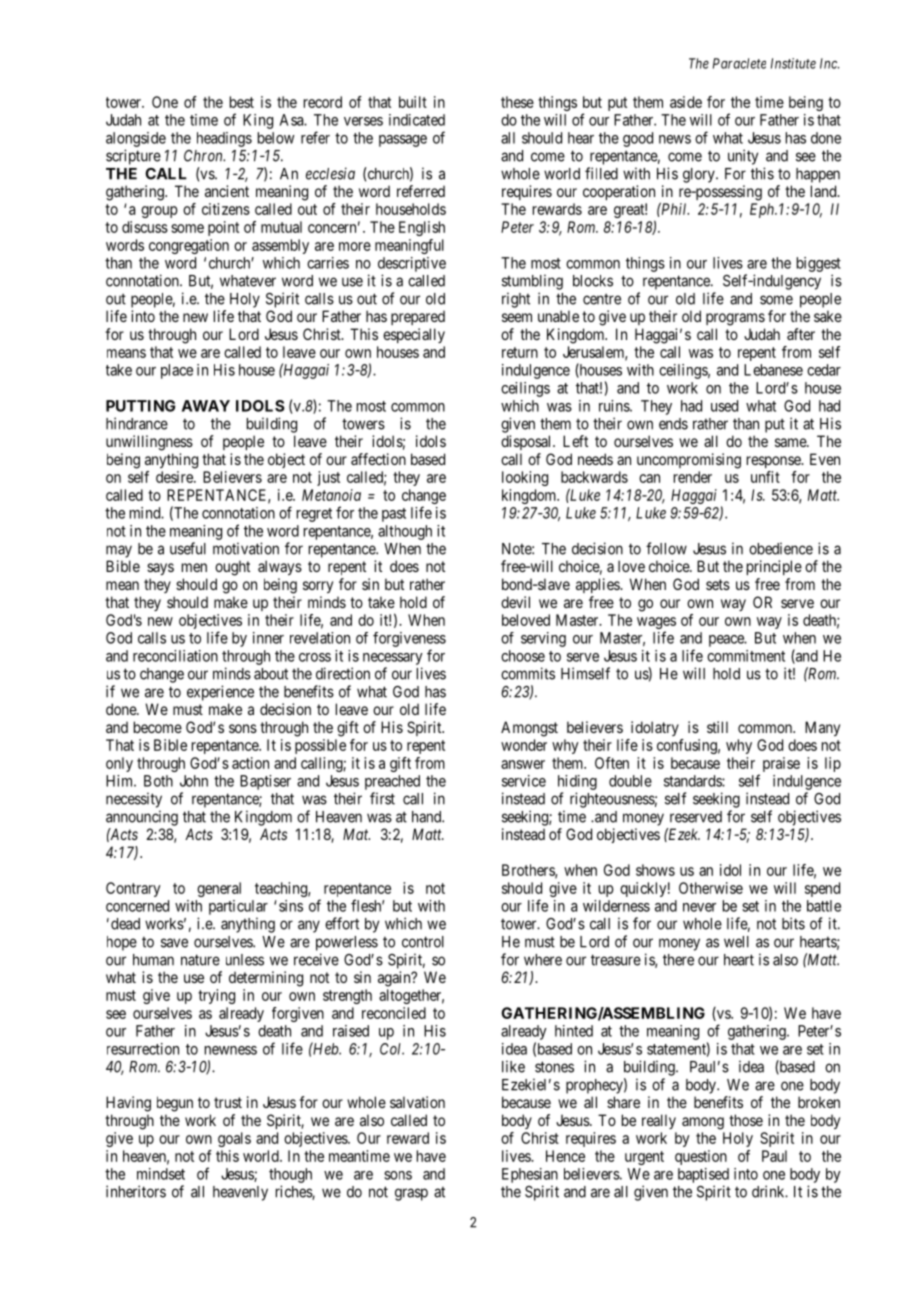 This screenshot has height=1308, width=924. Describe the element at coordinates (175, 477) in the screenshot. I see `desire` at that location.
